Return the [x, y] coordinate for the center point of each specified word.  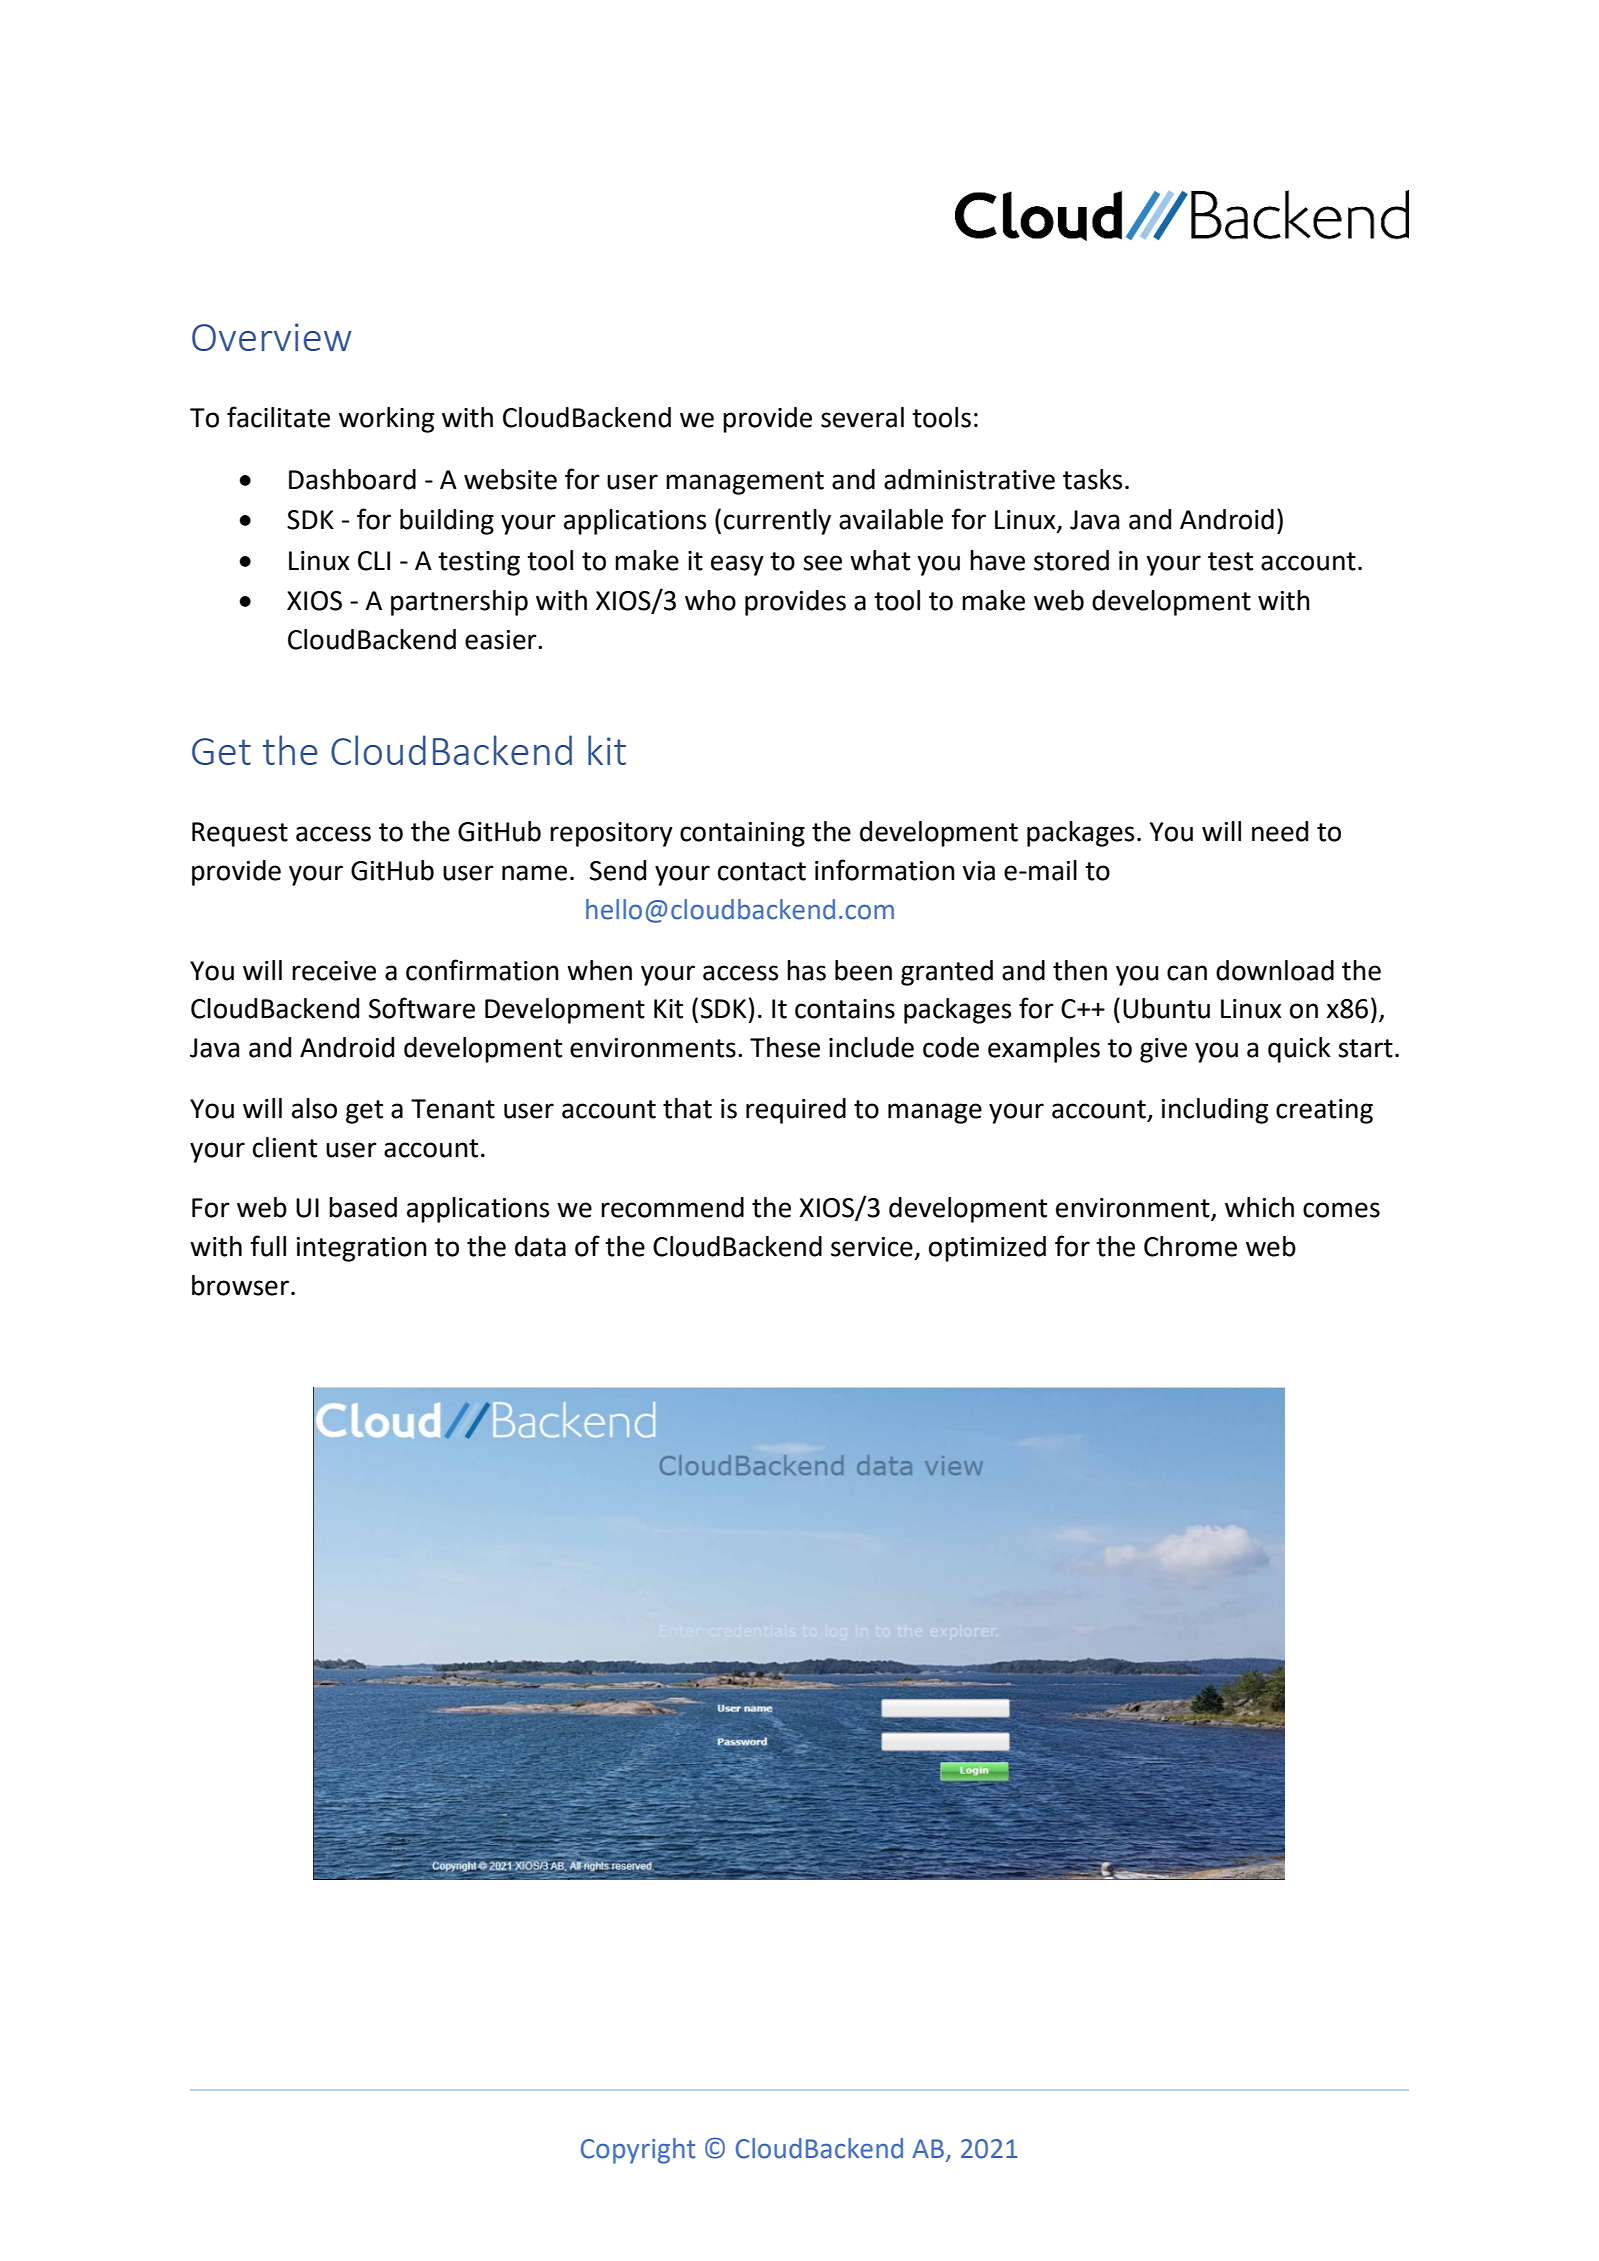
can [1187, 973]
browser [240, 1285]
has [806, 970]
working [386, 420]
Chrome [1190, 1246]
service [872, 1247]
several [862, 417]
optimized [987, 1249]
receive [334, 971]
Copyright [638, 2151]
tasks [1092, 479]
